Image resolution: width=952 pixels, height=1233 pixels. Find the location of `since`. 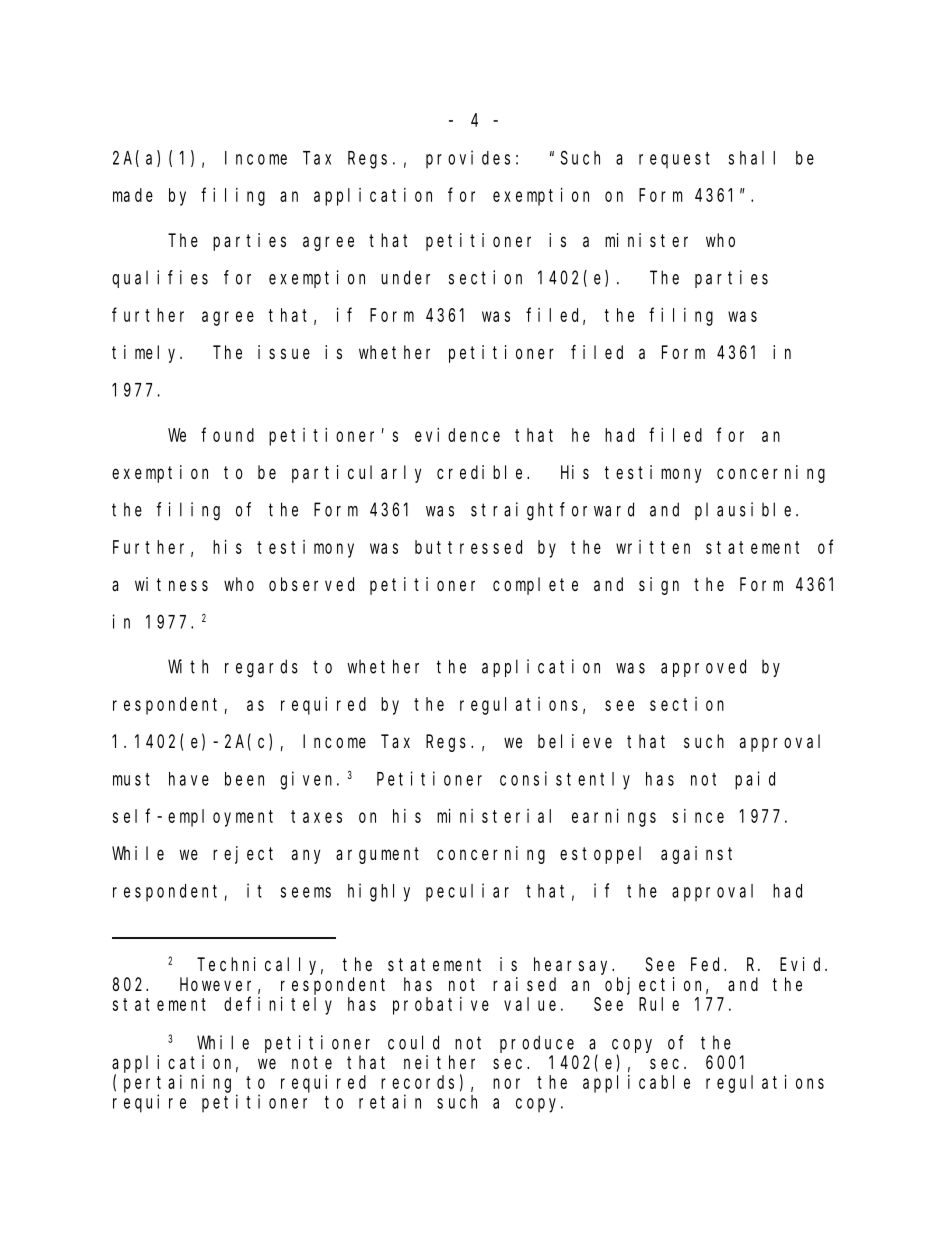

since is located at coordinates (698, 816).
